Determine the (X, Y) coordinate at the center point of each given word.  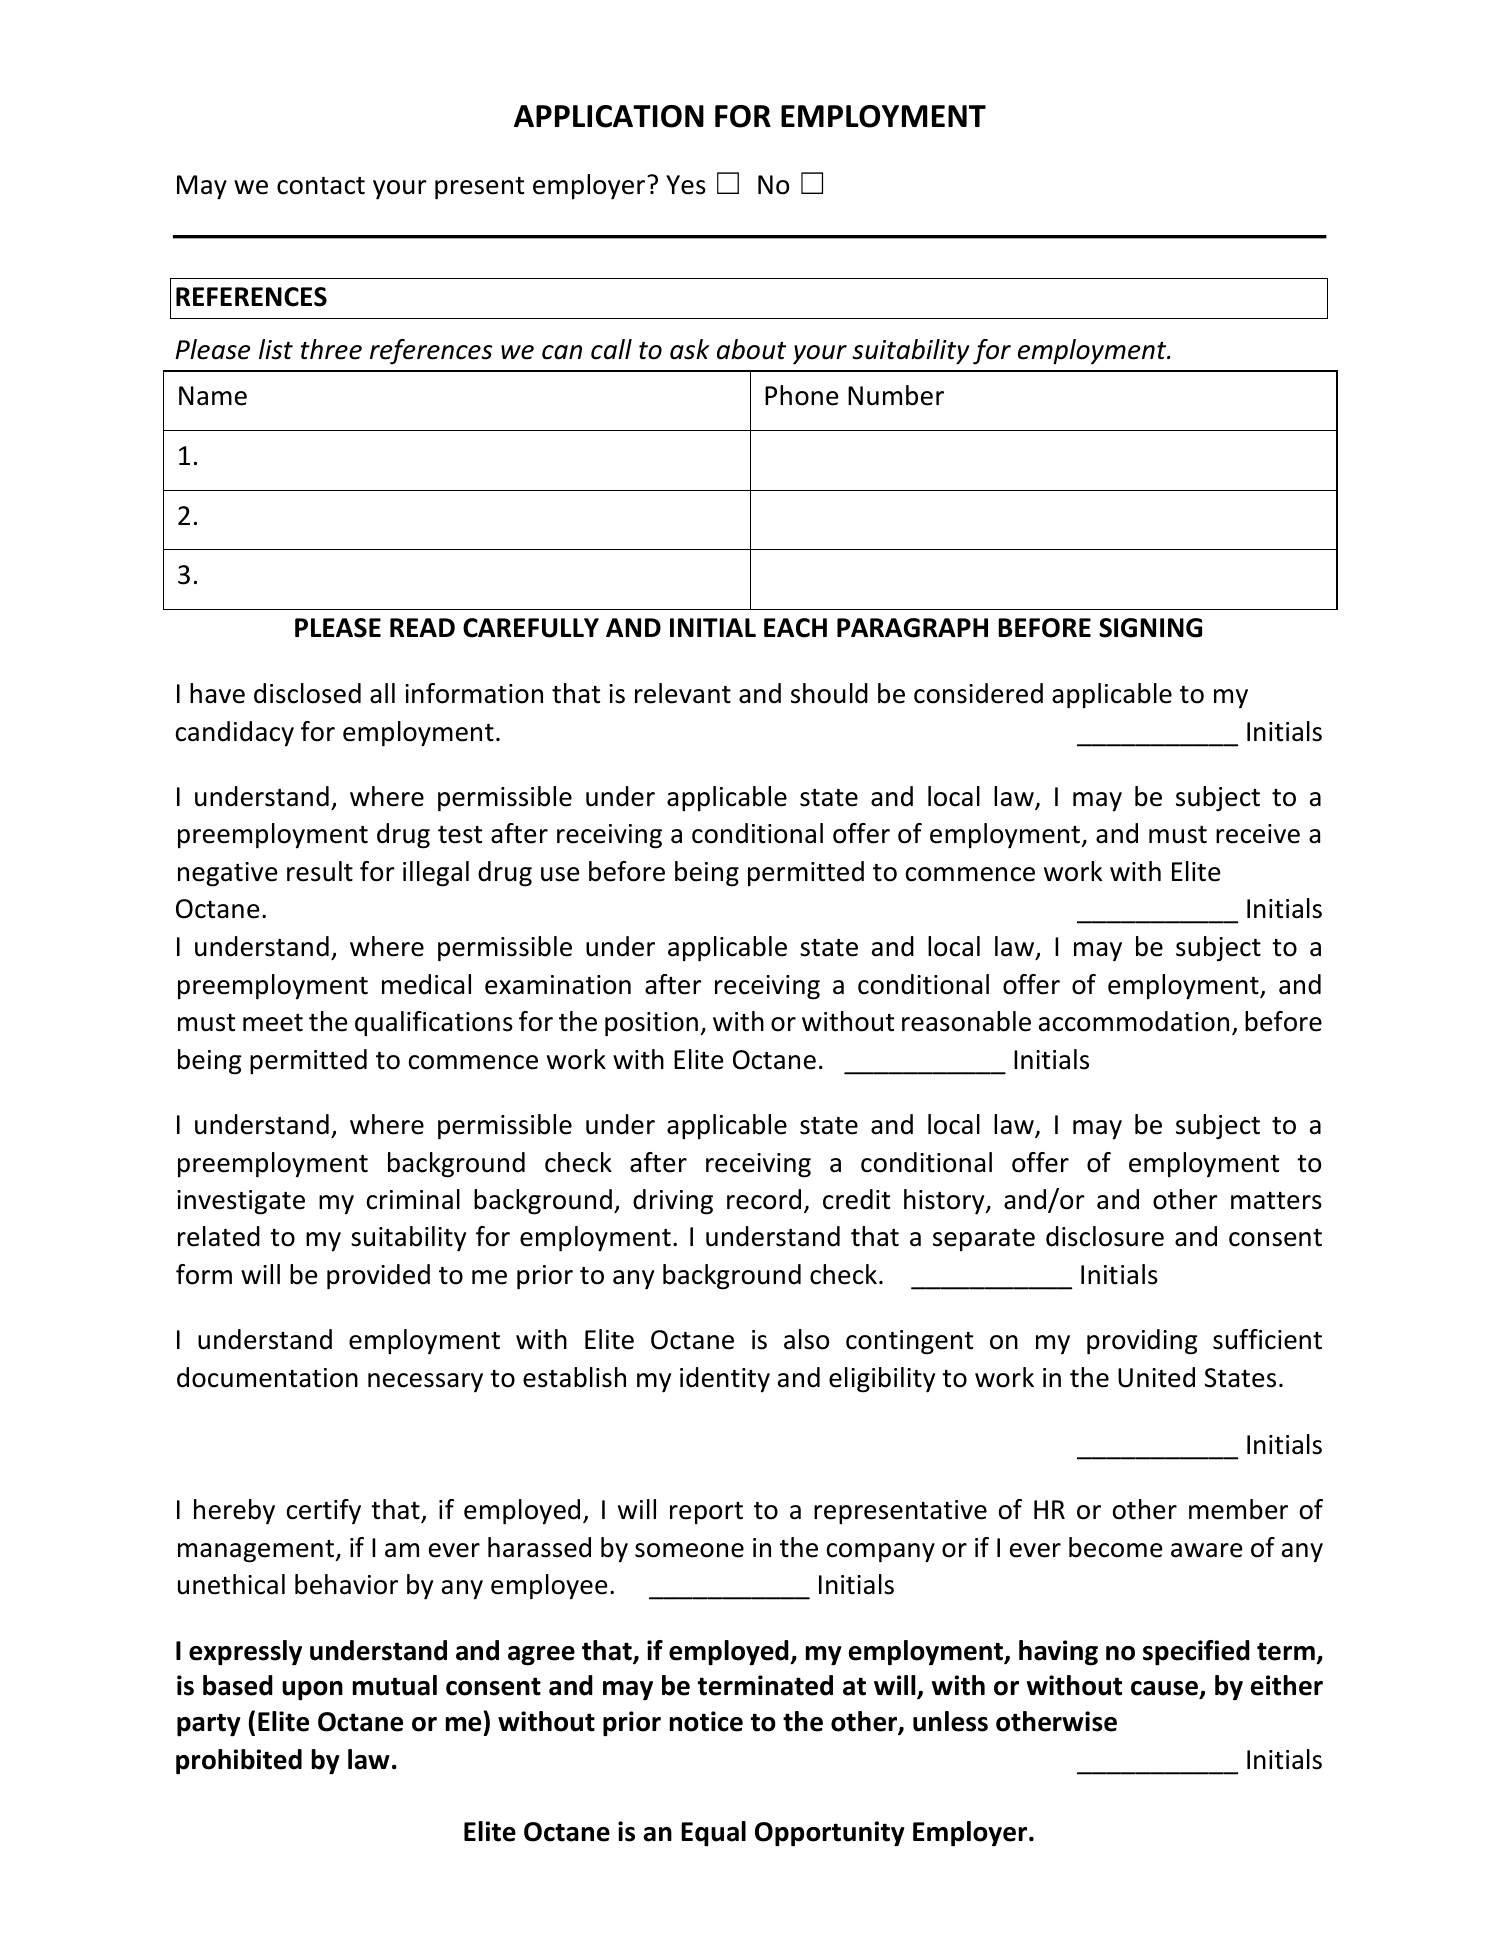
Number (896, 395)
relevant (683, 693)
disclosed (307, 693)
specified (1196, 1653)
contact (321, 186)
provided (378, 1277)
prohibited (239, 1761)
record (764, 1199)
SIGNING (1150, 628)
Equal (713, 1834)
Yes (686, 185)
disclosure (1105, 1236)
